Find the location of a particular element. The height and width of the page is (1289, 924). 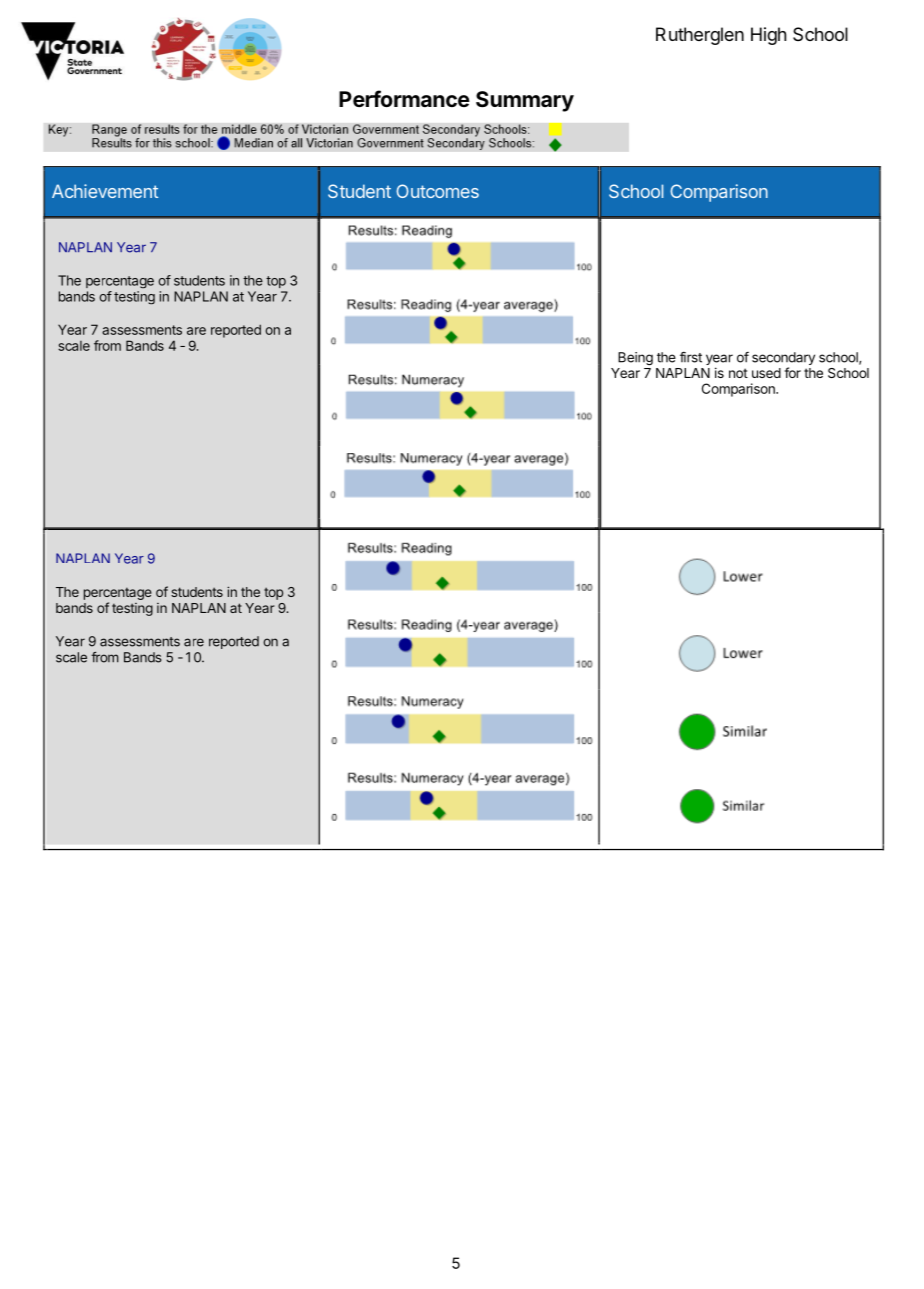

used is located at coordinates (766, 373).
